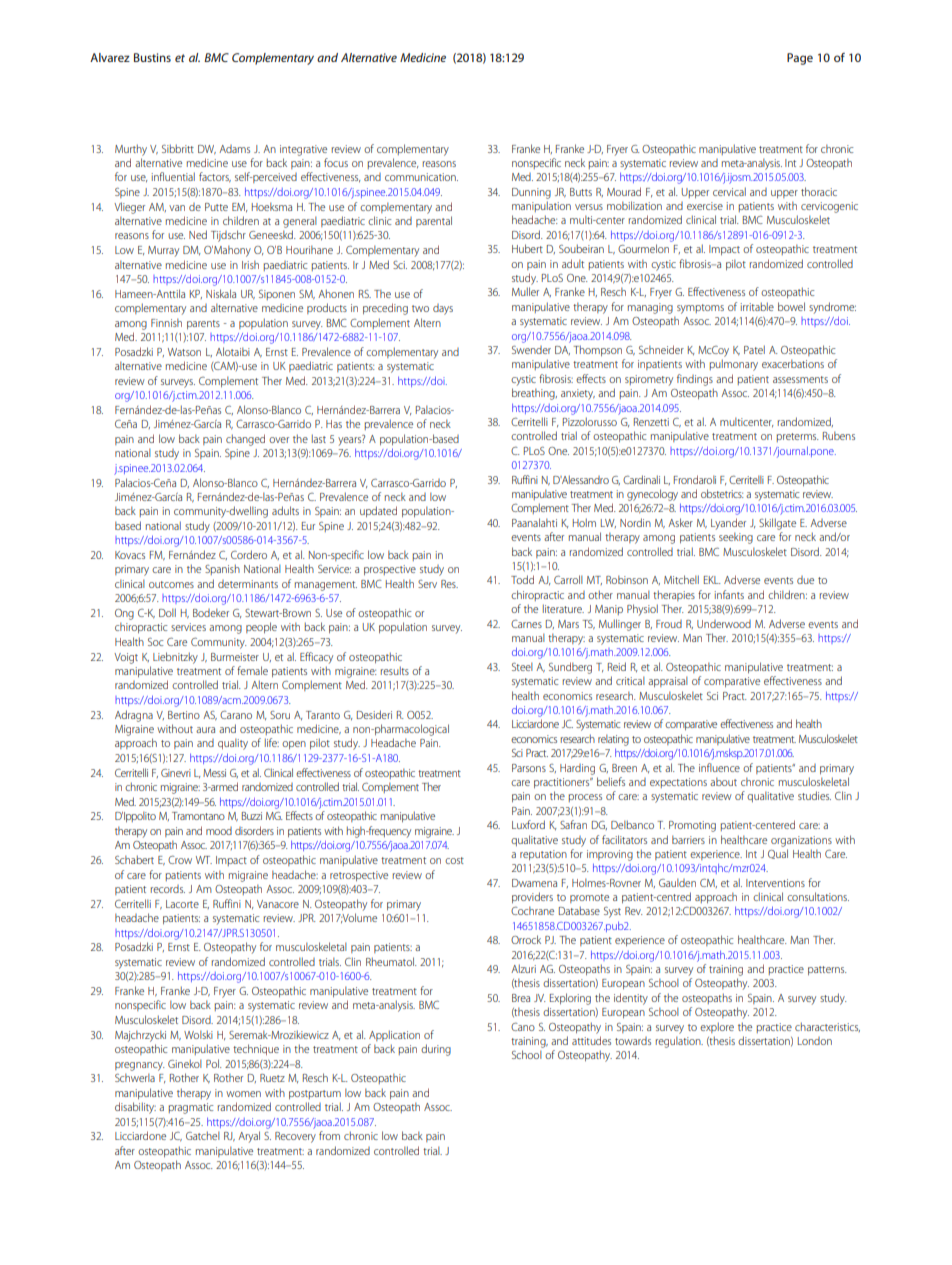  I want to click on communication, so click(421, 177).
